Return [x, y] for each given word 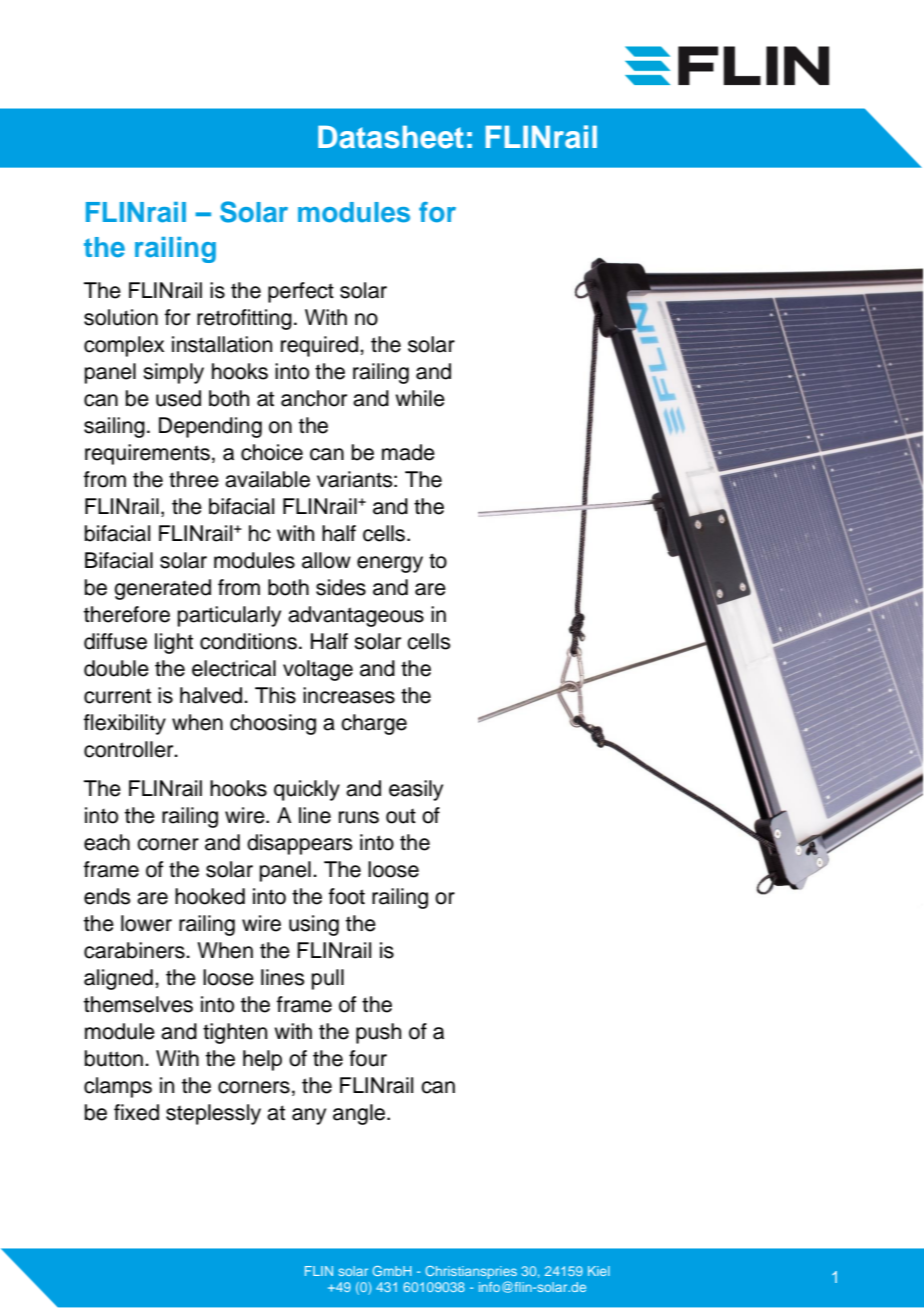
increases [349, 695]
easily [416, 790]
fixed [136, 1112]
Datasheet [391, 137]
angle [360, 1114]
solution [121, 317]
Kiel [599, 1271]
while [420, 398]
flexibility [125, 724]
